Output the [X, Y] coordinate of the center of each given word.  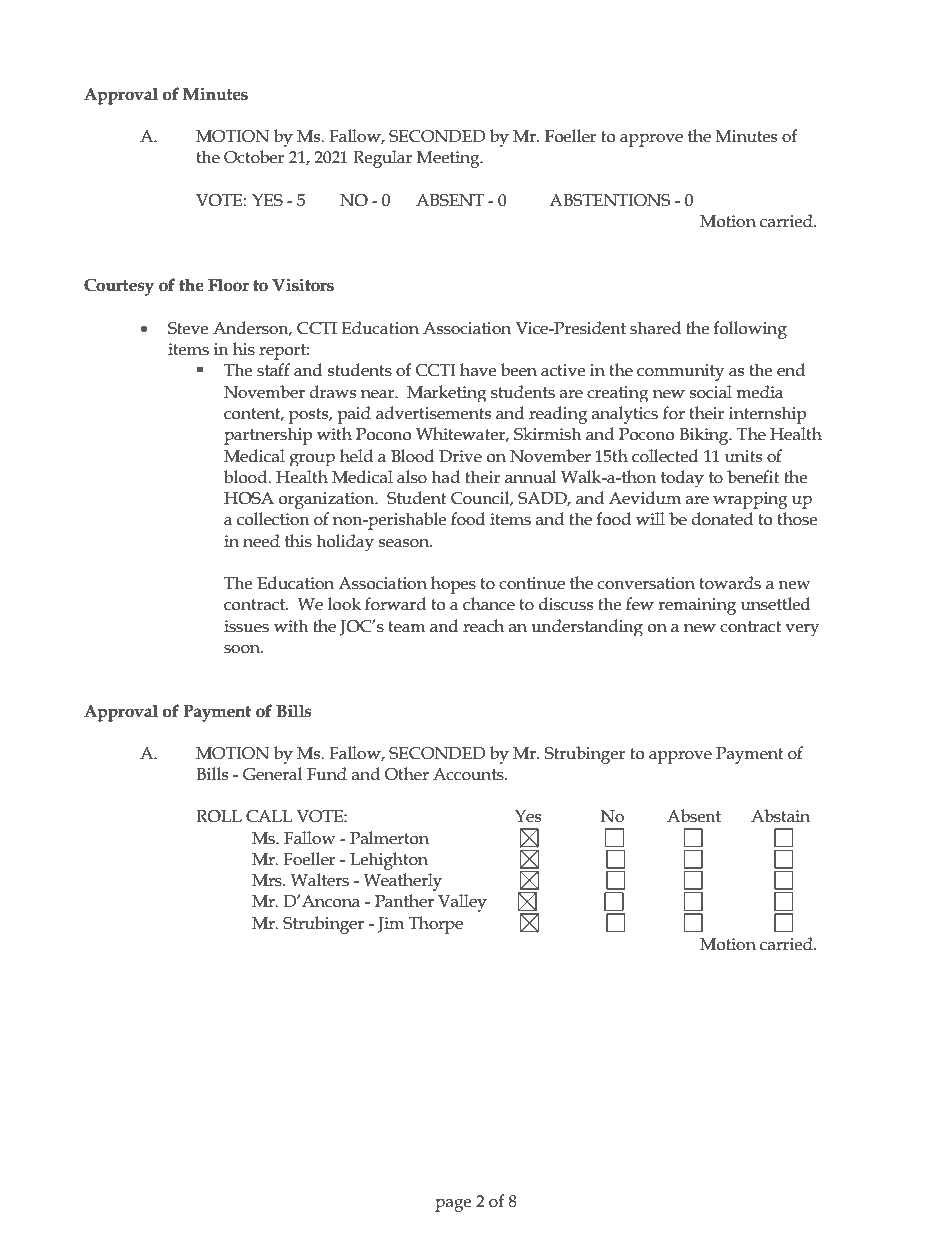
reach [483, 626]
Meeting [449, 159]
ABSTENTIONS [610, 200]
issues [246, 626]
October [254, 157]
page [453, 1205]
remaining [697, 606]
